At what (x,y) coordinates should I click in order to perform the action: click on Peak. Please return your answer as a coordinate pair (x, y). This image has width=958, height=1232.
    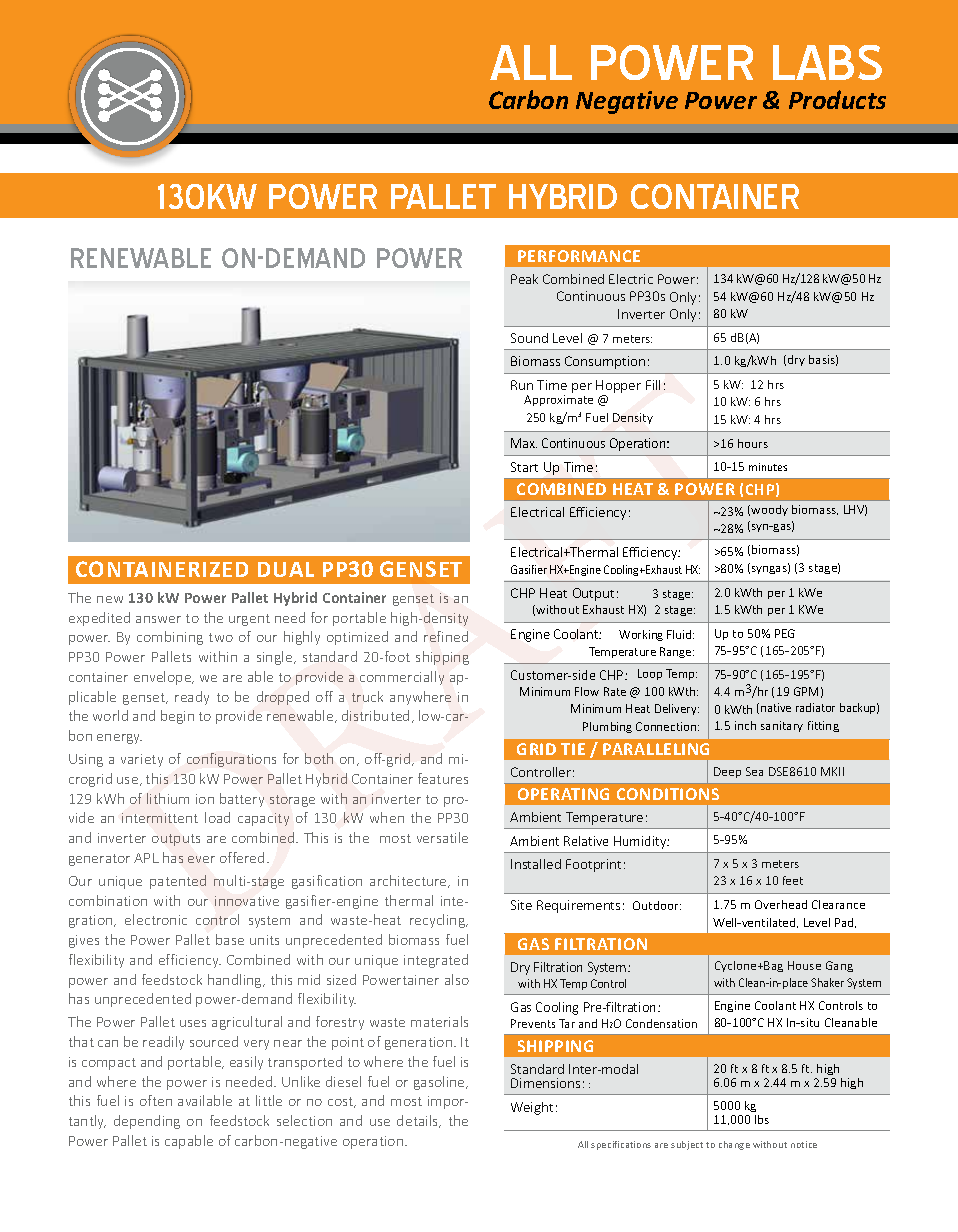
    Looking at the image, I should click on (524, 279).
